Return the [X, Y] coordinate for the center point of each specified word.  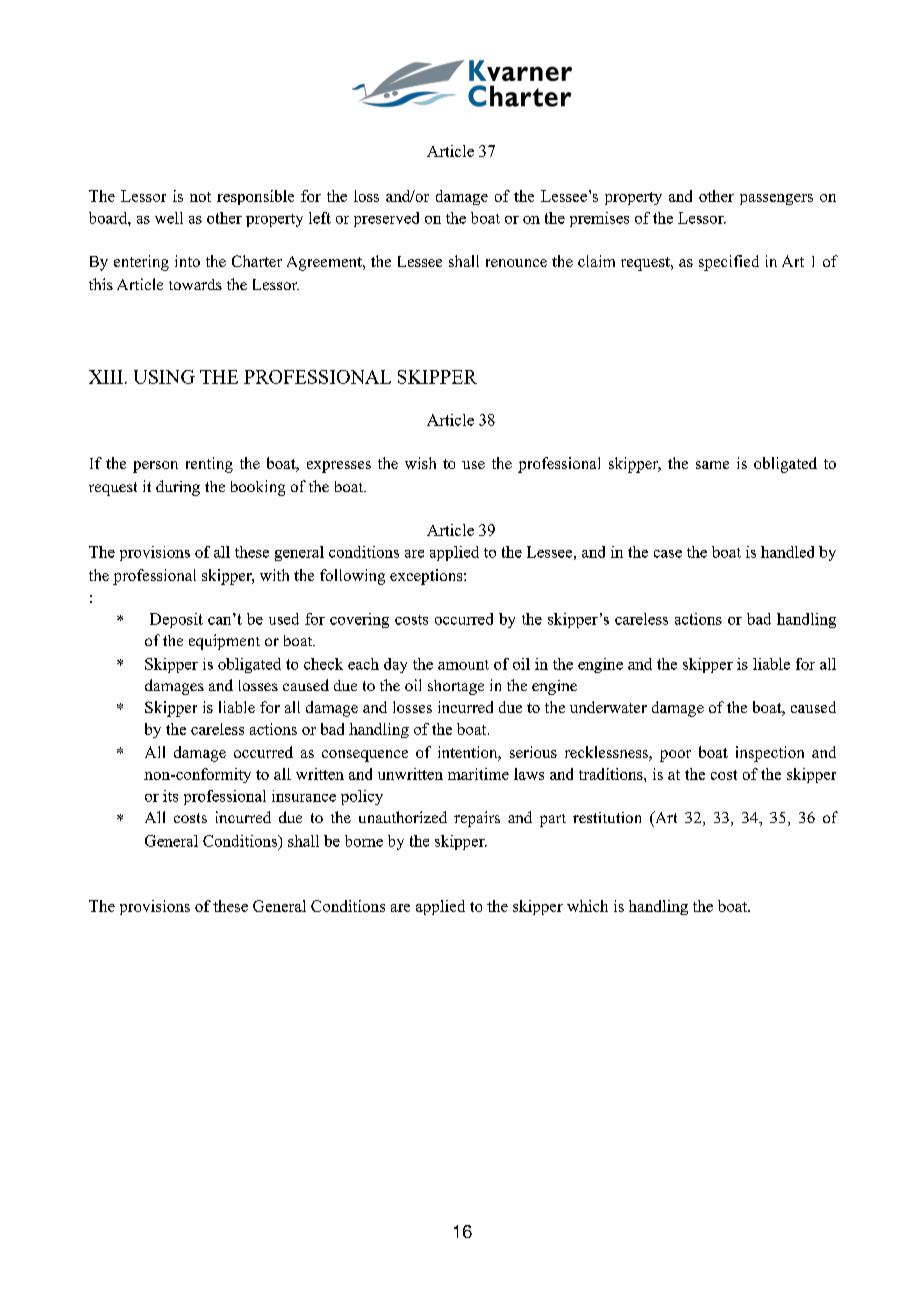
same [712, 465]
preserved [386, 219]
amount [463, 665]
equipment [224, 642]
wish [420, 463]
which [587, 906]
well [169, 218]
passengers [776, 199]
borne [364, 841]
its [170, 796]
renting [209, 465]
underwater [608, 707]
